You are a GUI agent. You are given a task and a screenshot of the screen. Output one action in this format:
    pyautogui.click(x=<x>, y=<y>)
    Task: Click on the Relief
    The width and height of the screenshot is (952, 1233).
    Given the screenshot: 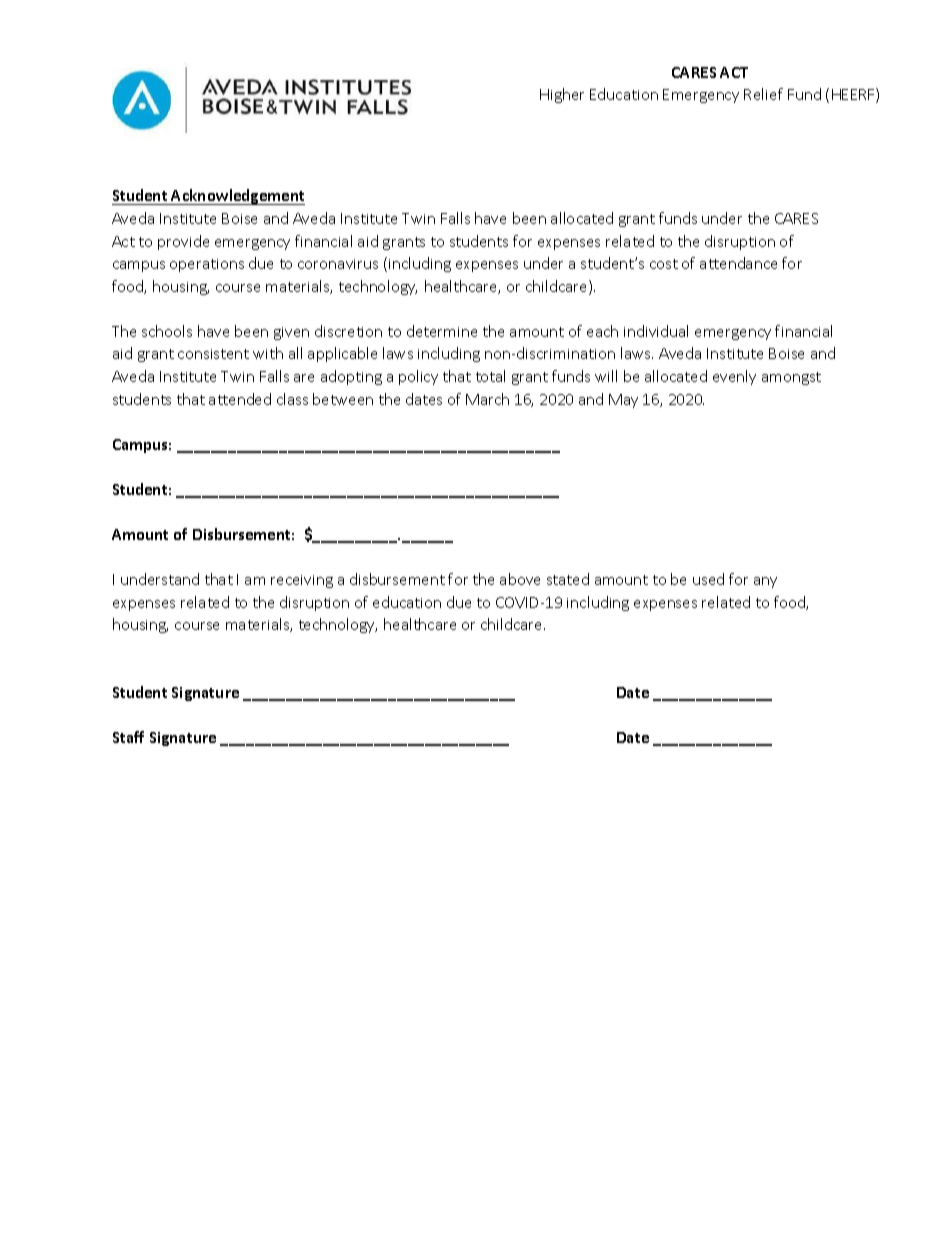 What is the action you would take?
    pyautogui.click(x=763, y=94)
